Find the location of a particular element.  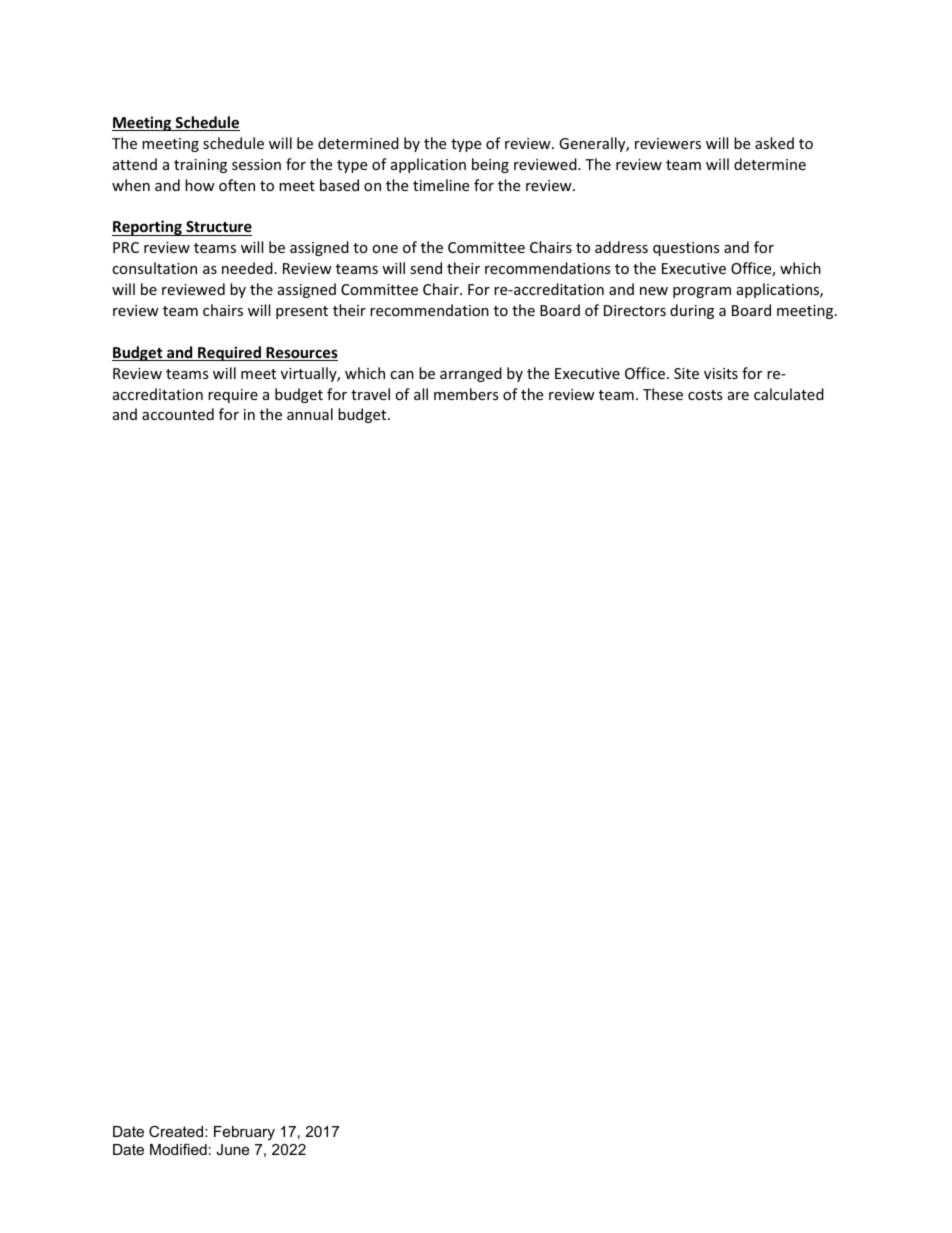

accounted is located at coordinates (178, 414).
